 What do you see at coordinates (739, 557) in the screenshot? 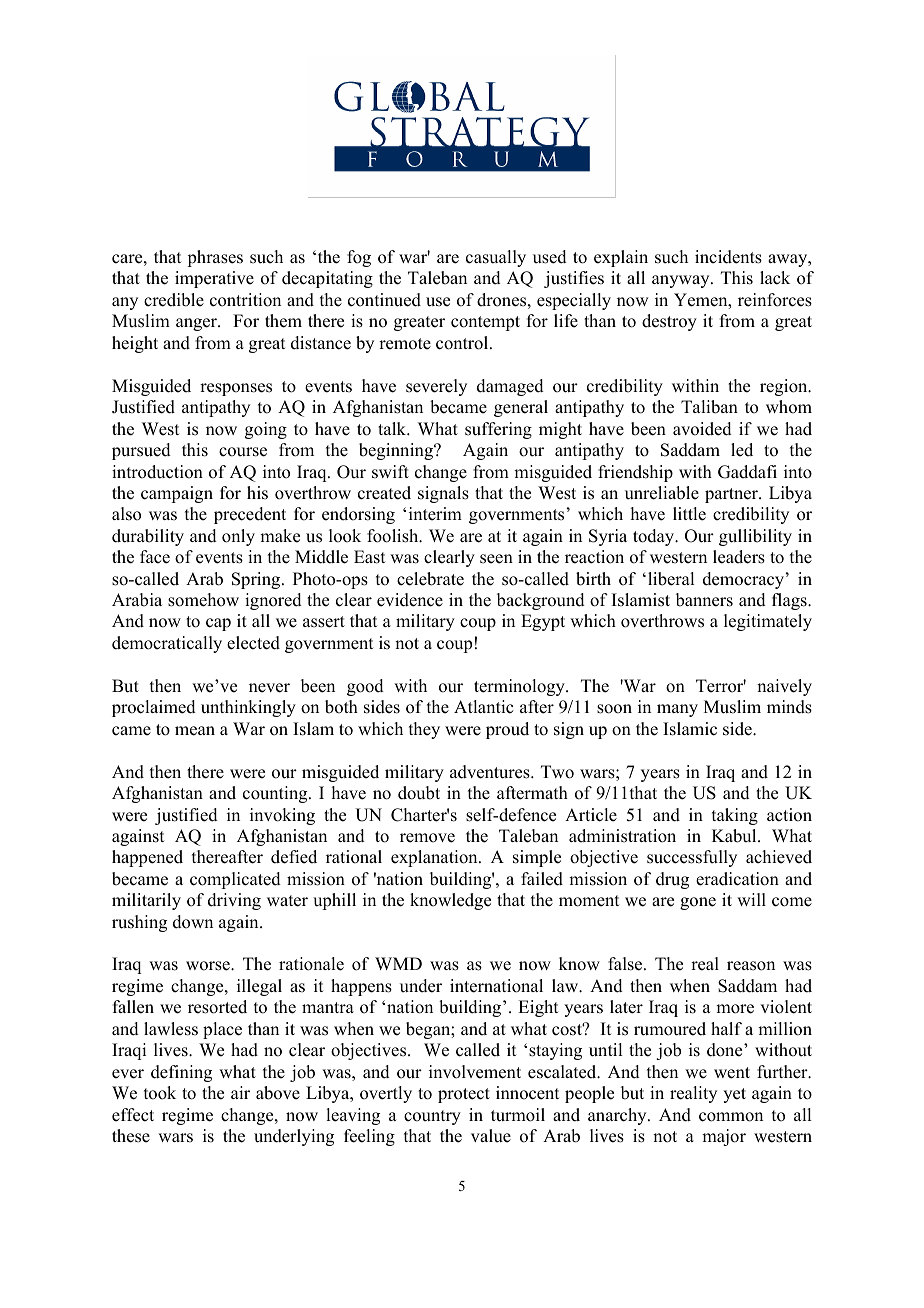
I see `leaders` at bounding box center [739, 557].
